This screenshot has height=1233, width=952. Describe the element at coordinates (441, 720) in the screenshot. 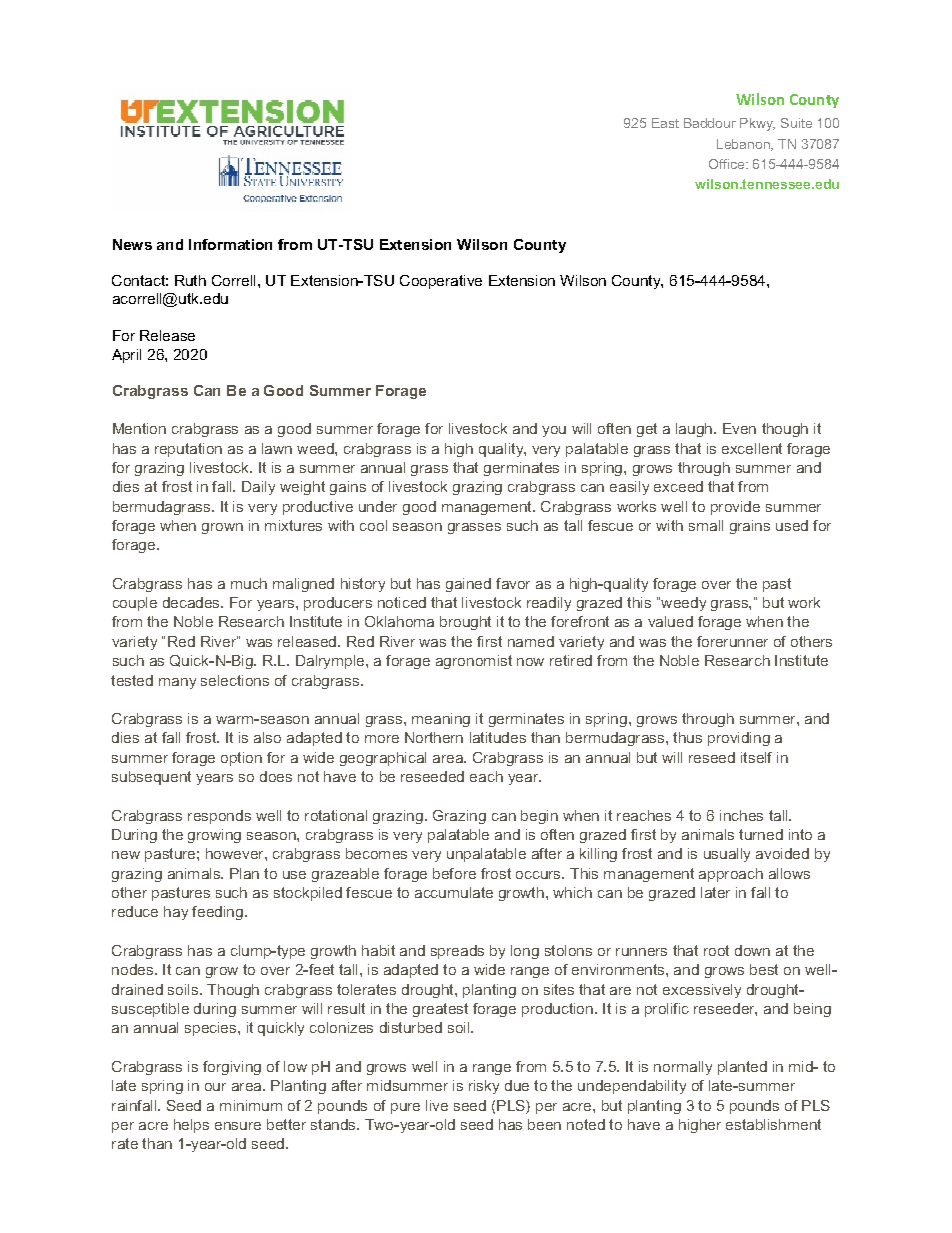

I see `meaning` at that location.
